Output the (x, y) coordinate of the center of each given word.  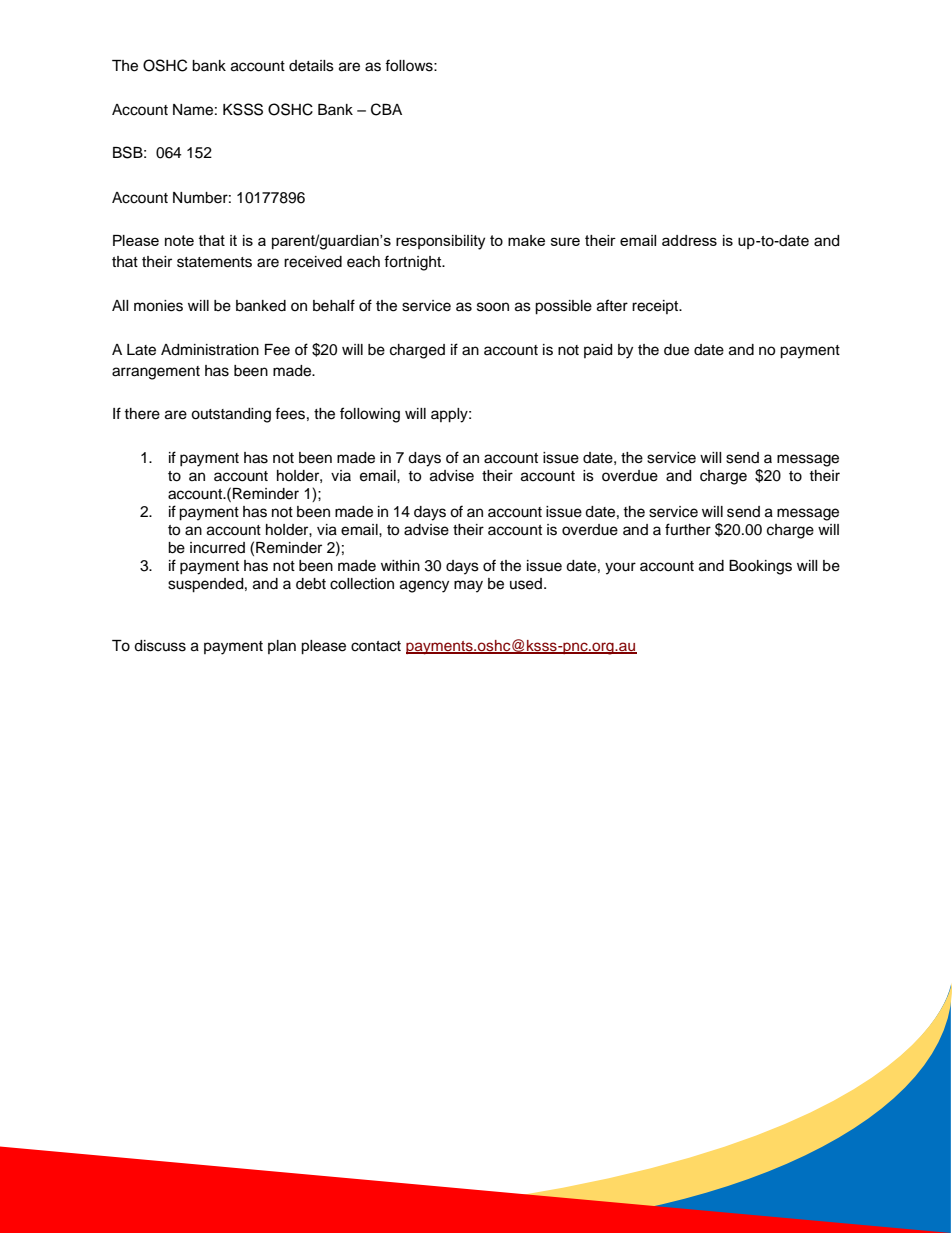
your (620, 568)
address (689, 240)
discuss (160, 646)
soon (493, 307)
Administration (210, 350)
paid (598, 351)
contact (376, 646)
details (311, 66)
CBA (386, 109)
